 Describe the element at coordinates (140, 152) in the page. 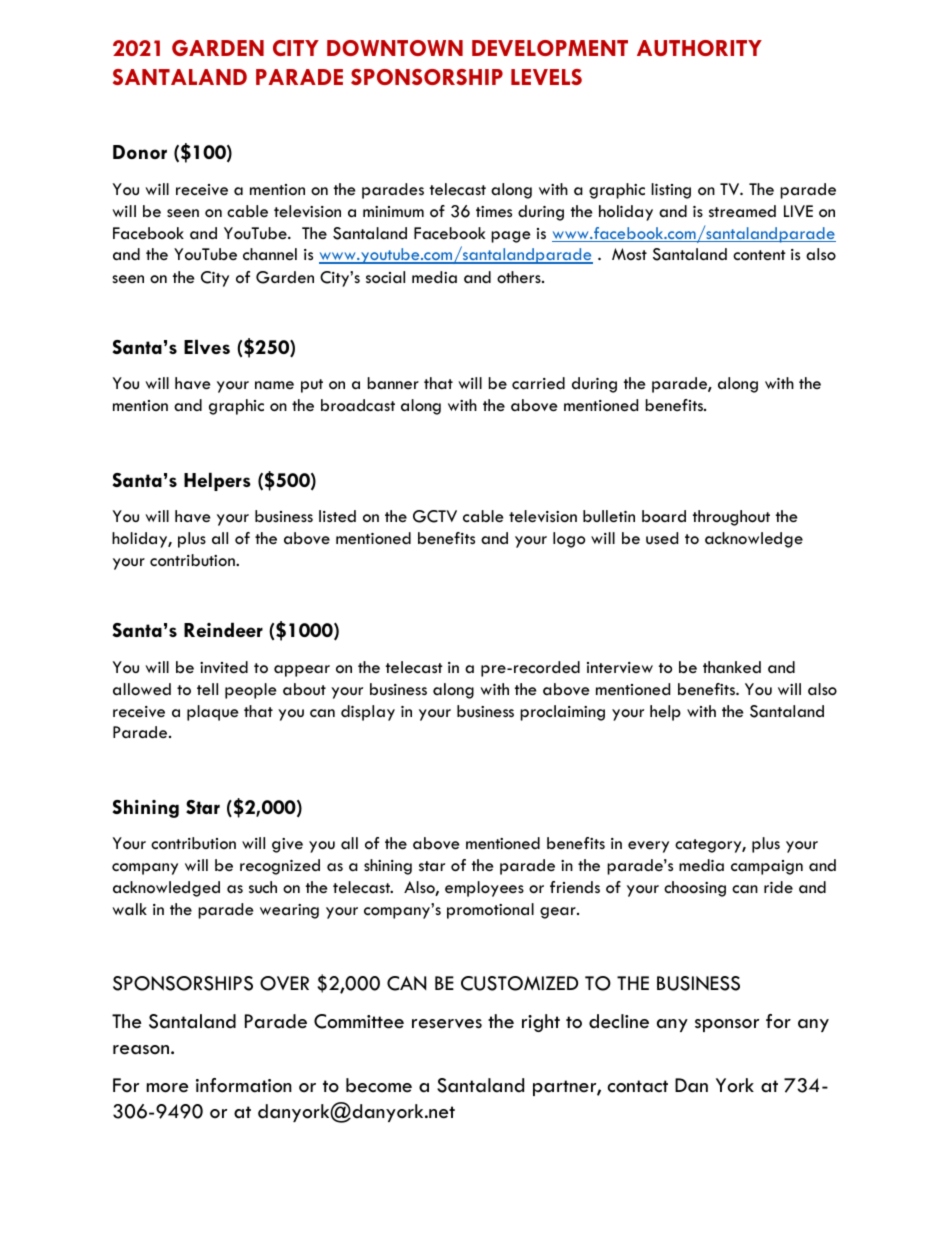

I see `Donor` at that location.
